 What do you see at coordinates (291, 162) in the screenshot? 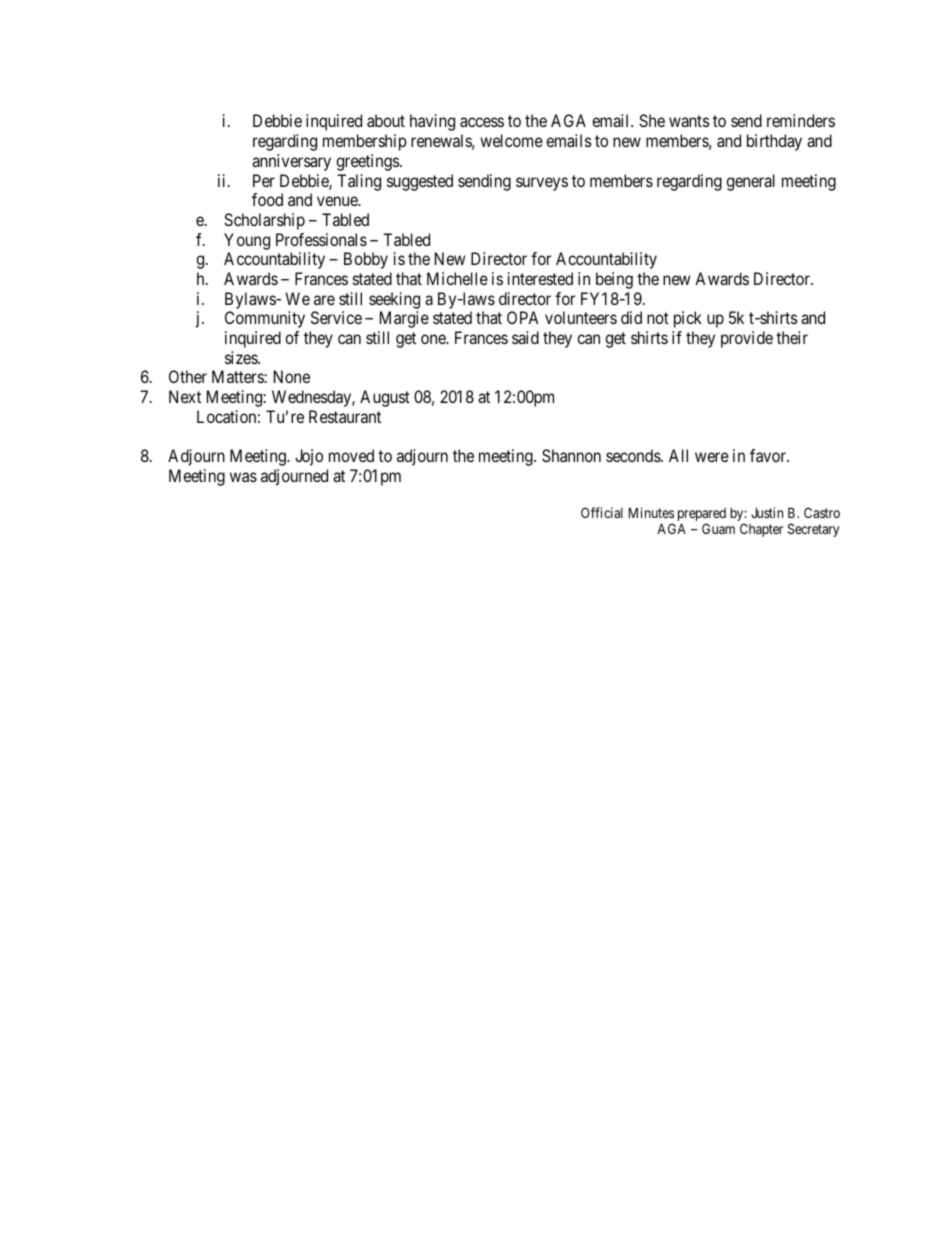
I see `anniversary` at bounding box center [291, 162].
